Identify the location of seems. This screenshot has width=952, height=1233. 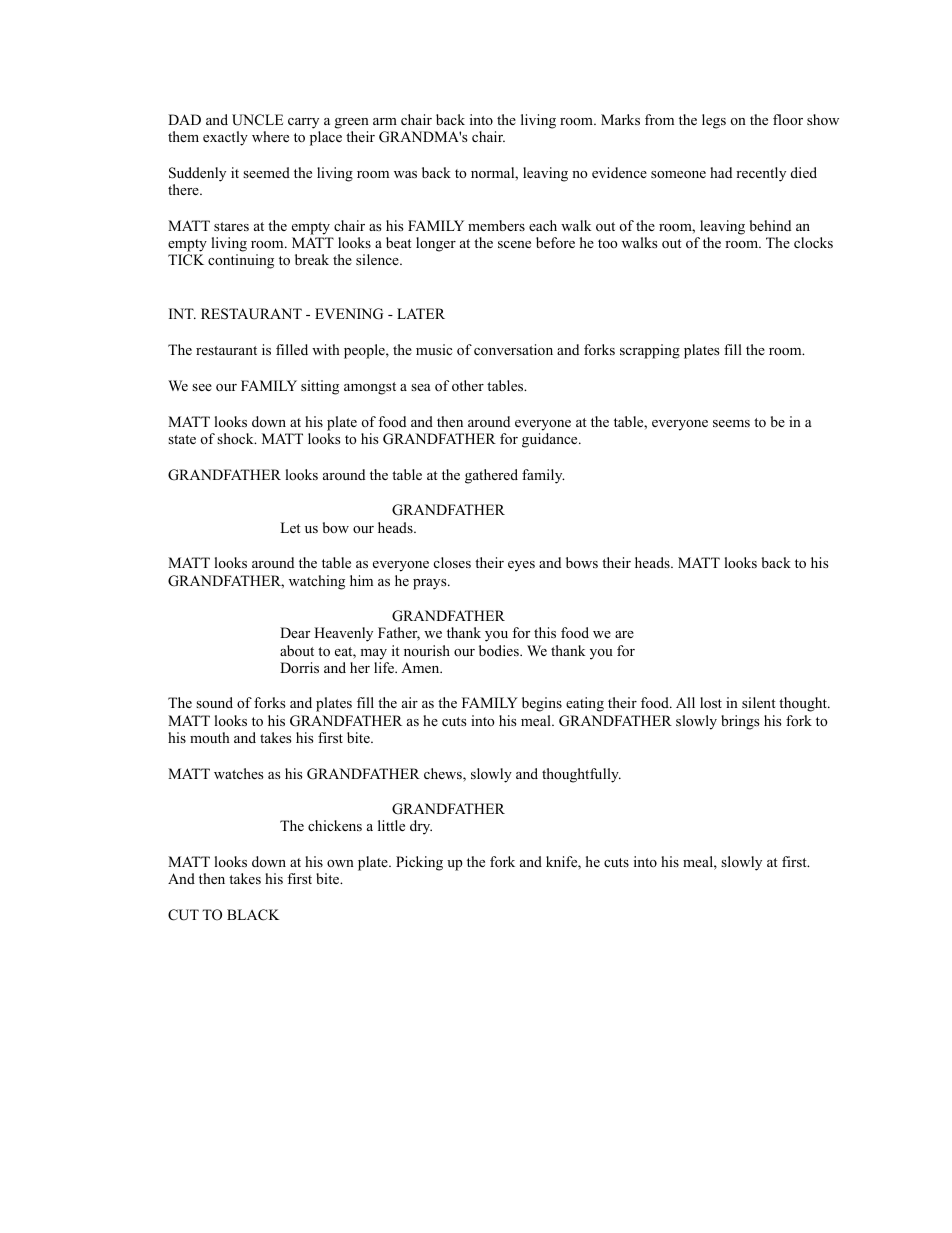
(731, 423).
